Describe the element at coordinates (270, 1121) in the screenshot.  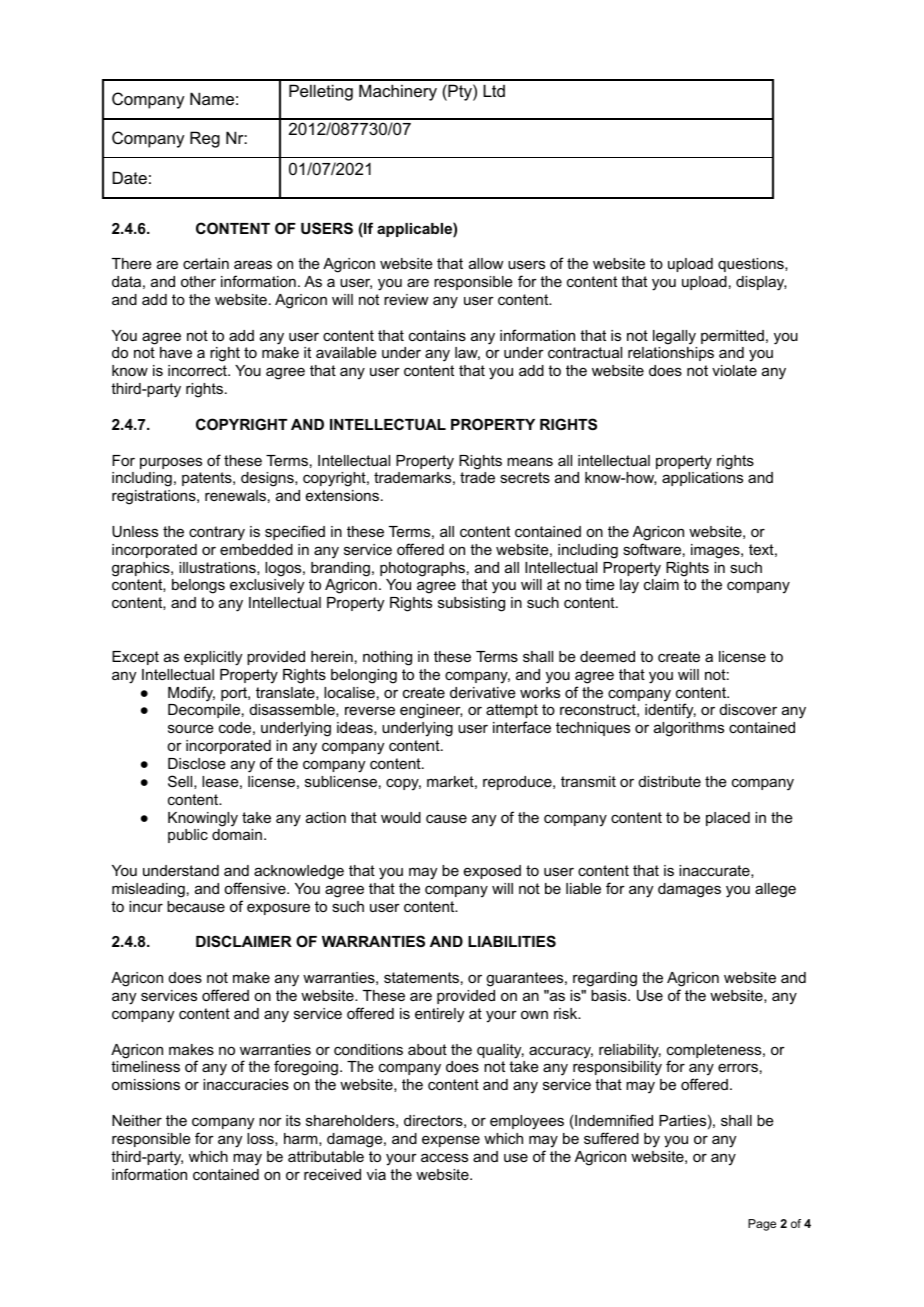
I see `nor` at that location.
